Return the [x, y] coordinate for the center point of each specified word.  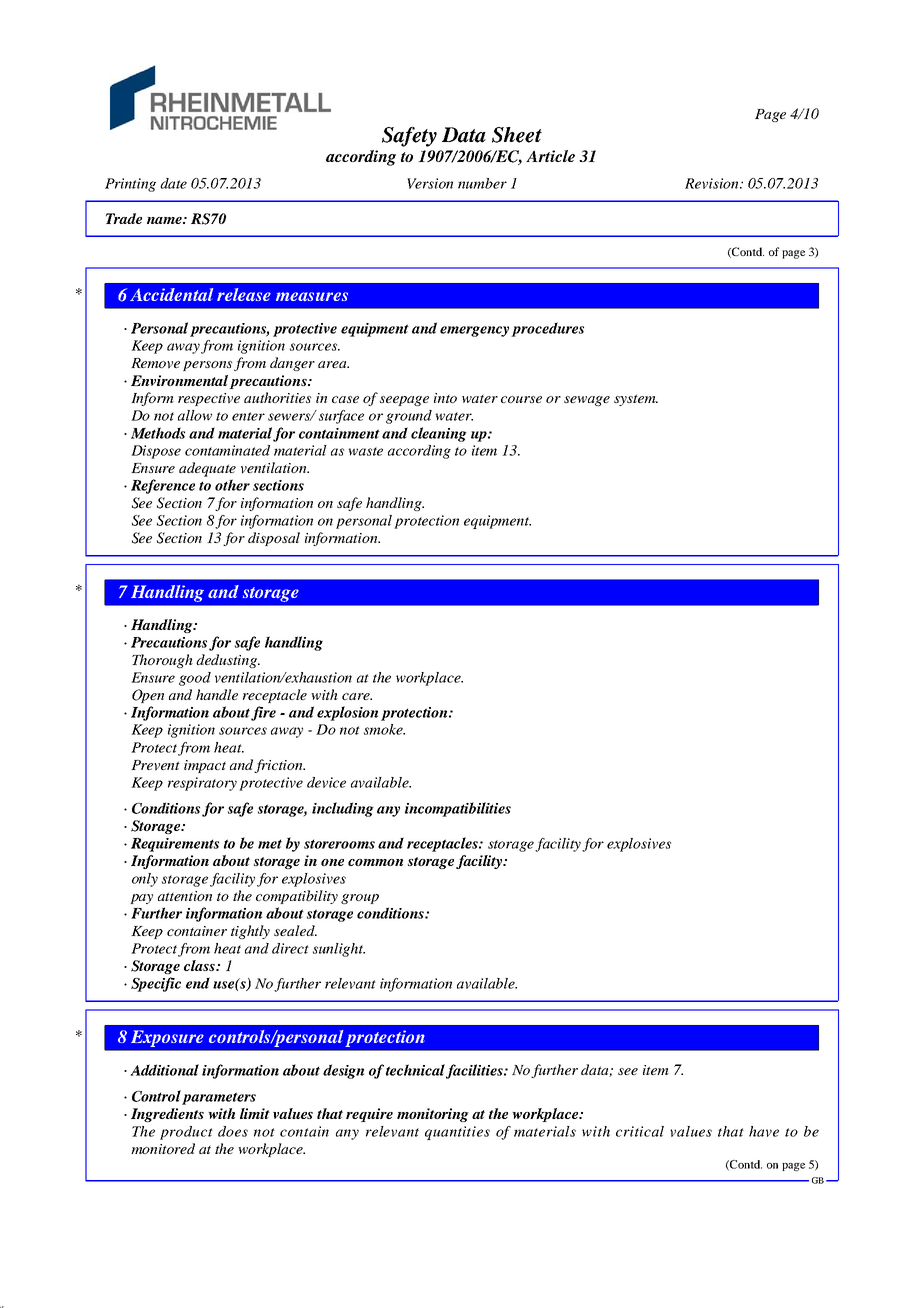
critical [640, 1131]
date [173, 183]
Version [430, 183]
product [186, 1133]
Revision [713, 183]
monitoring [433, 1115]
